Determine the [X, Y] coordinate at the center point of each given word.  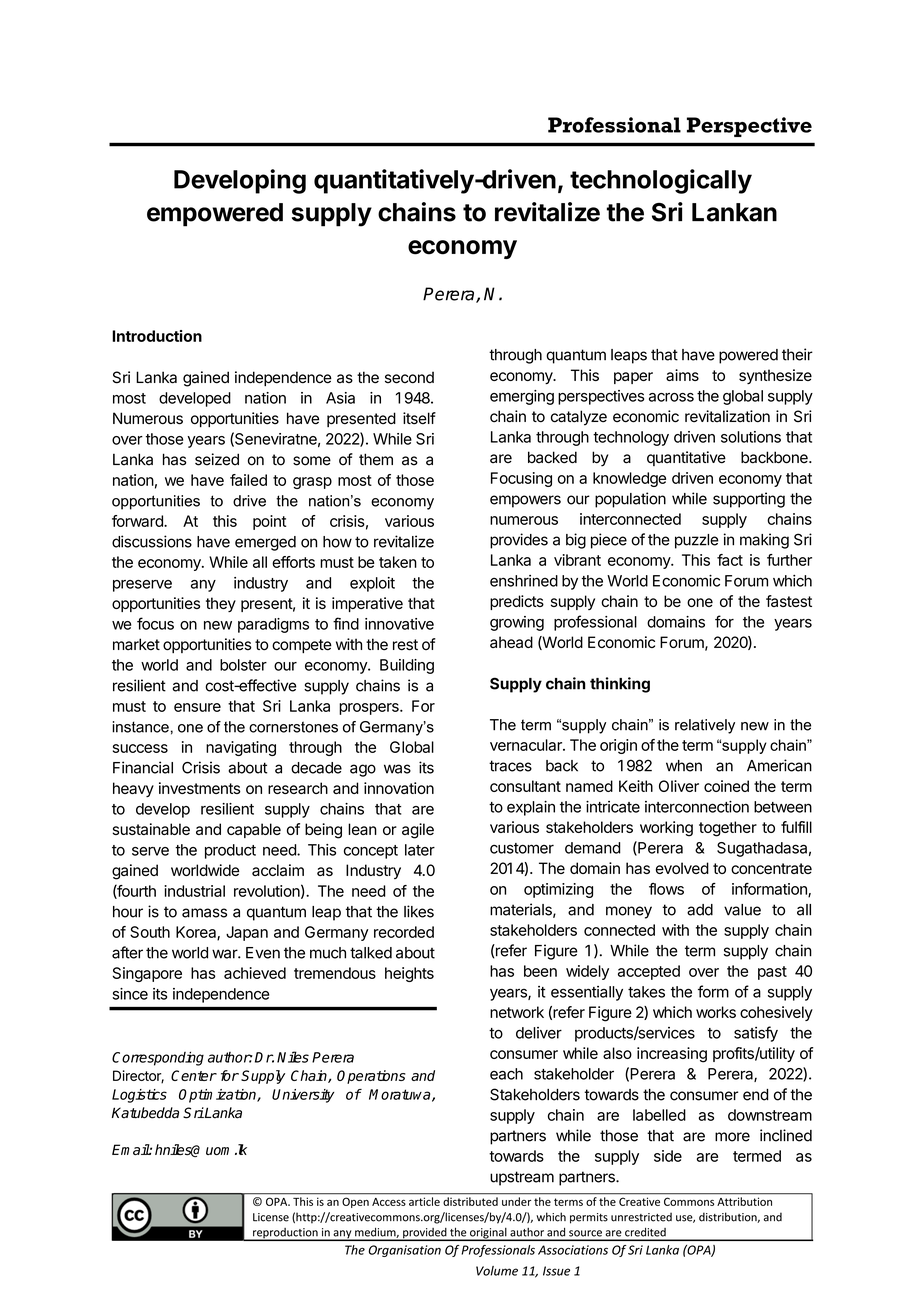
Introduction [157, 336]
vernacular [527, 745]
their [797, 354]
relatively [705, 726]
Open [355, 1203]
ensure [197, 707]
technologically [661, 181]
